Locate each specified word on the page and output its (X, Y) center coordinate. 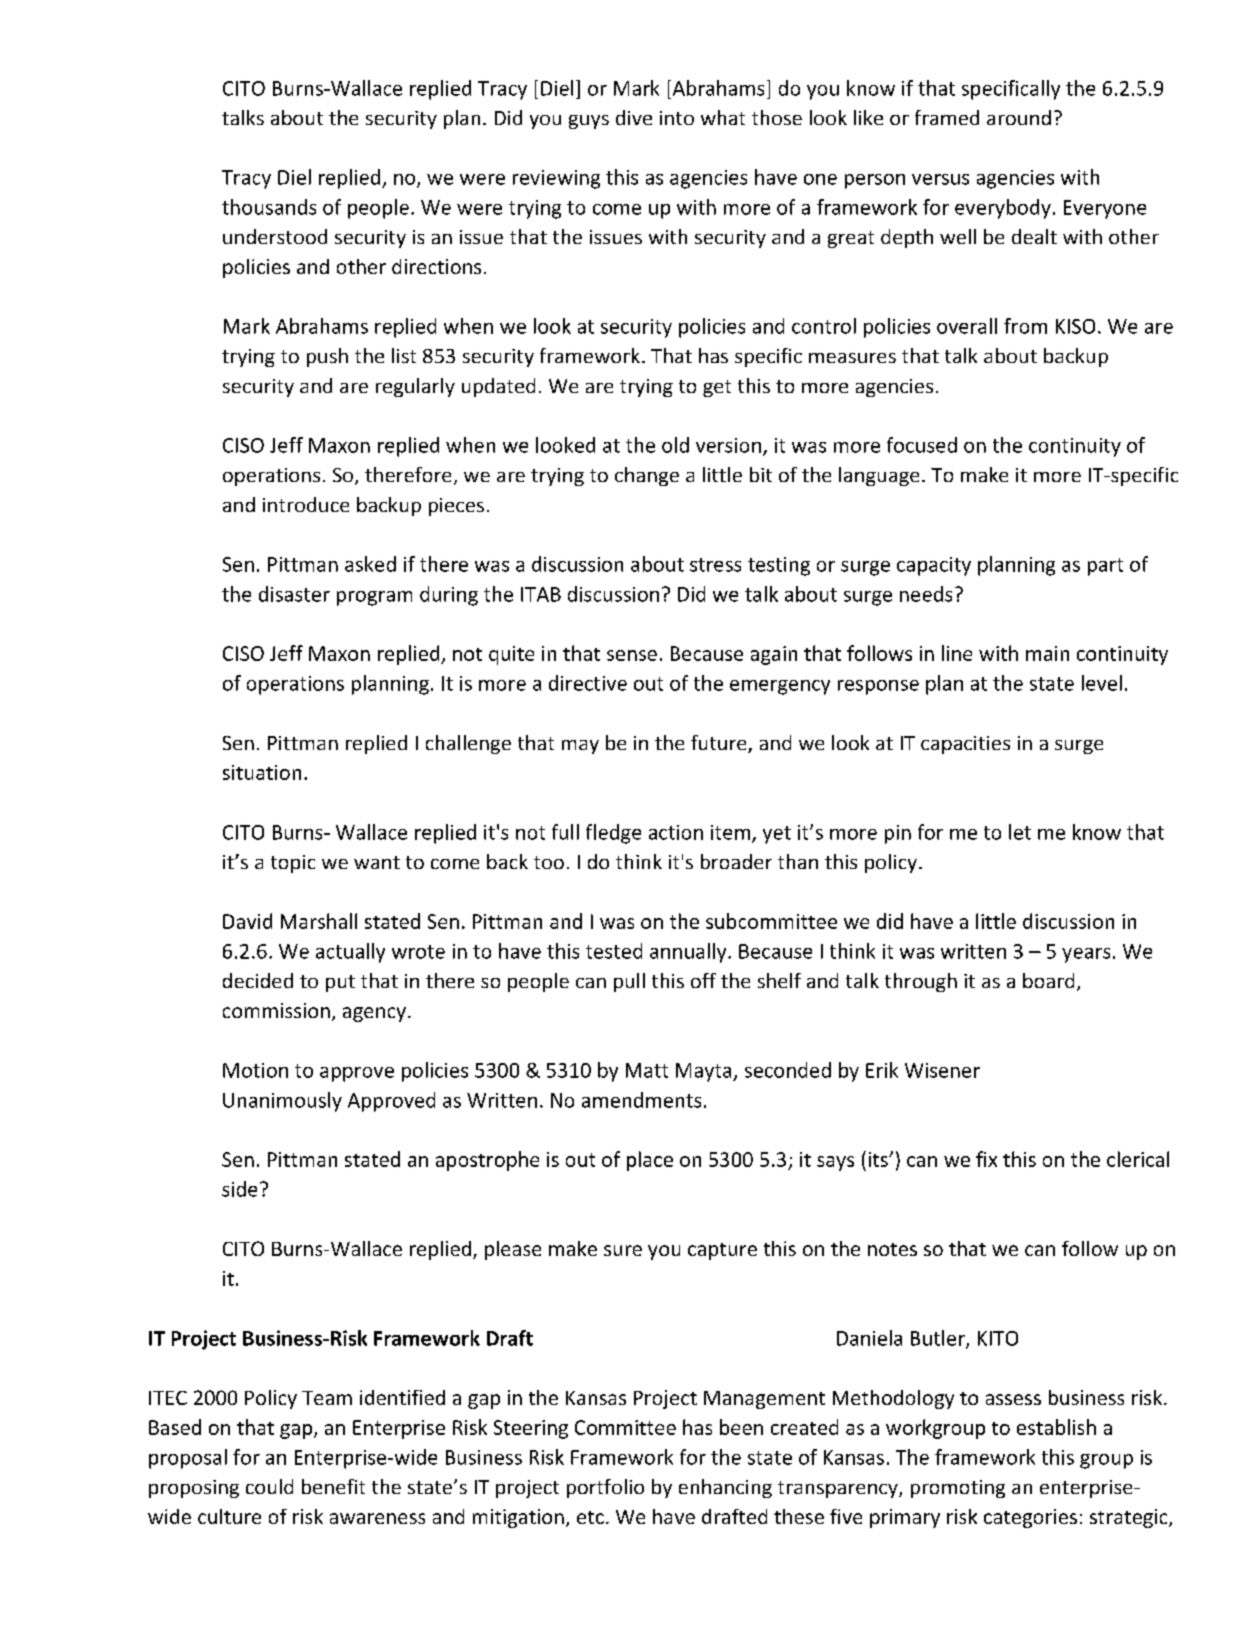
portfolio (605, 1488)
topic (293, 864)
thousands (269, 207)
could (269, 1486)
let (1020, 832)
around (1019, 117)
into (677, 118)
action (676, 832)
